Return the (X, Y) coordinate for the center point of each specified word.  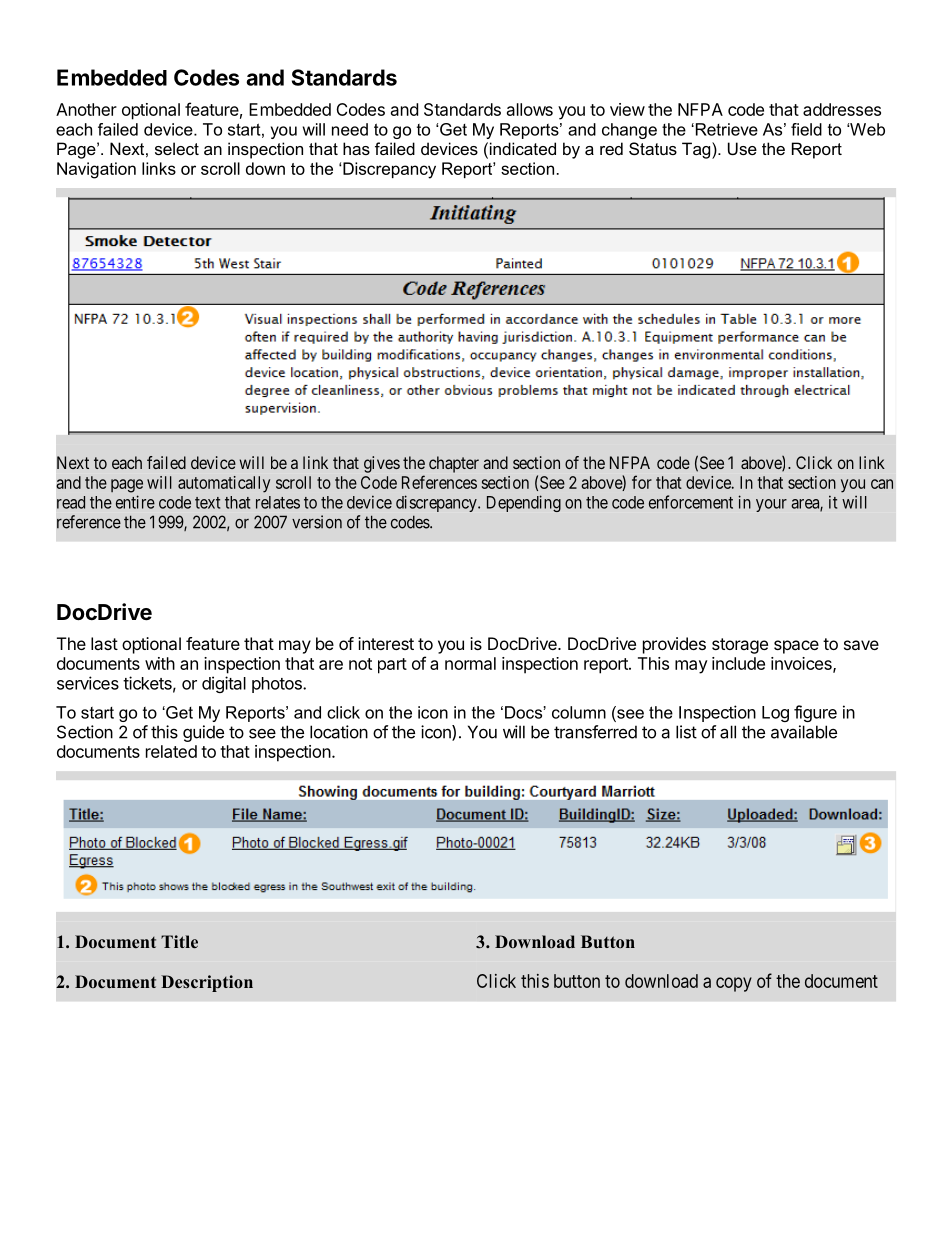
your (771, 505)
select (177, 148)
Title (179, 941)
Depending (524, 503)
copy (734, 984)
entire (135, 502)
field (806, 129)
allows (530, 109)
